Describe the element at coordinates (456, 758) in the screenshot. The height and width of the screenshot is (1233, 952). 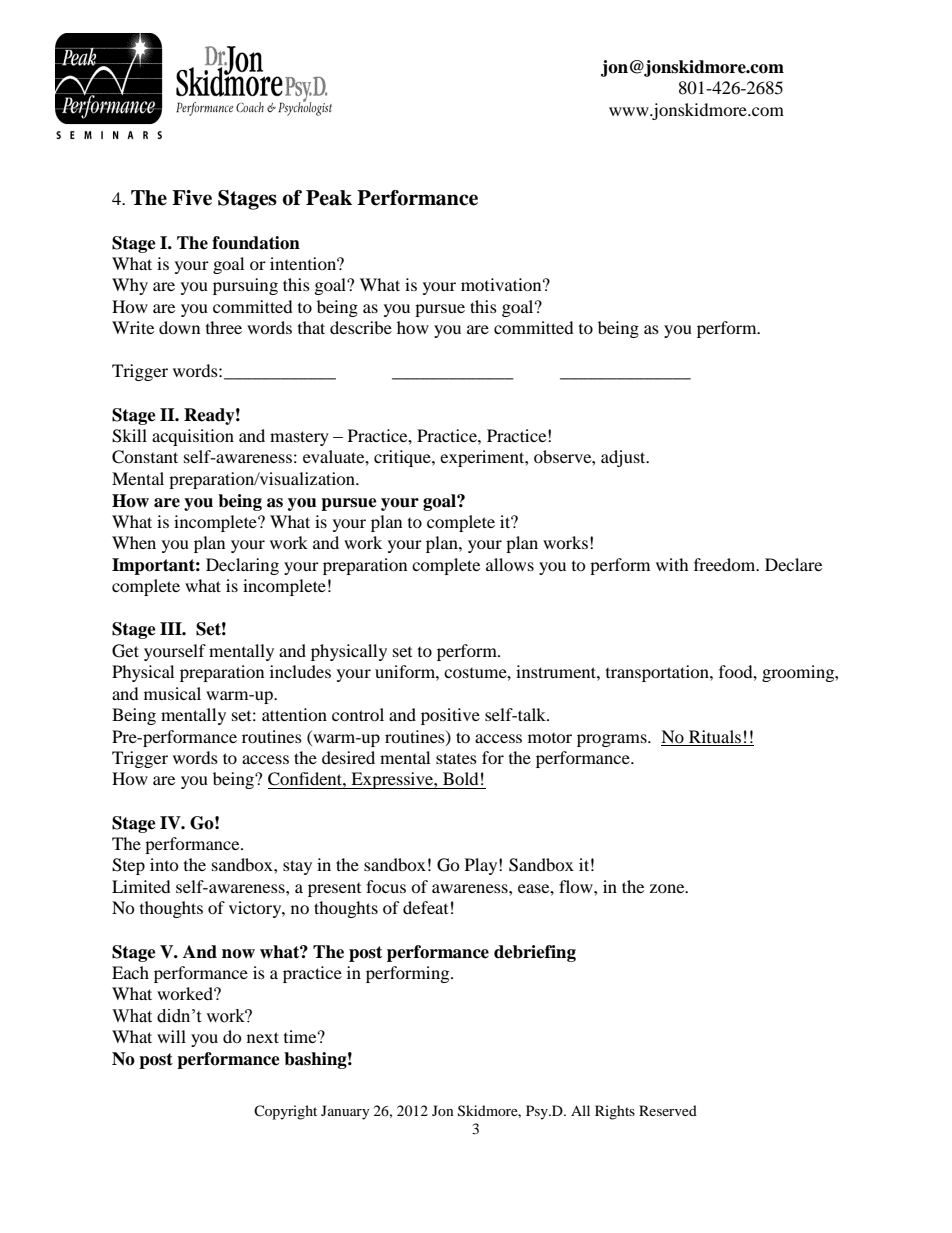
I see `states` at that location.
